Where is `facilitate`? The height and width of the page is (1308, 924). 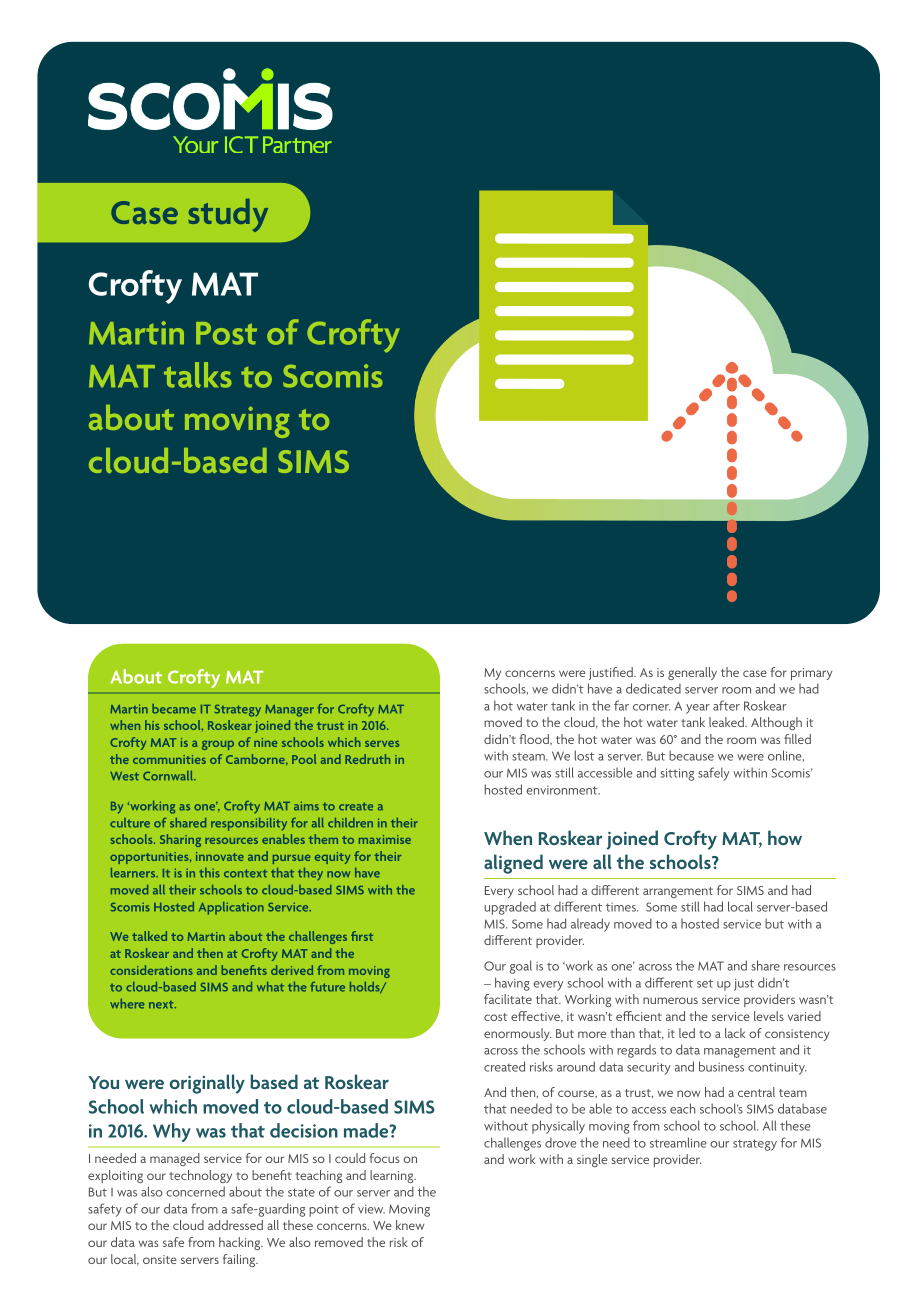
facilitate is located at coordinates (508, 999).
